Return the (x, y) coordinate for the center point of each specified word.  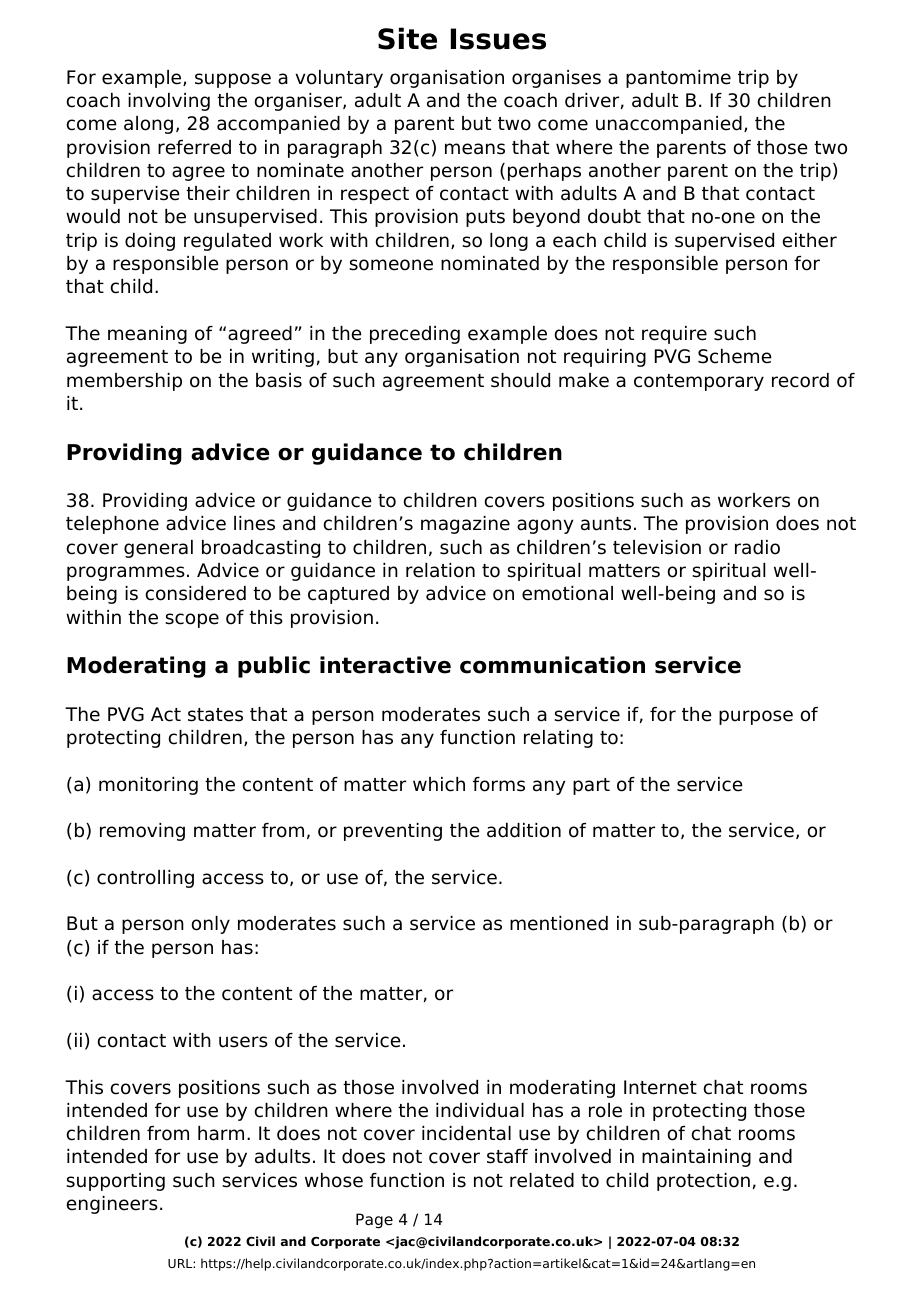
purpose (756, 717)
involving (169, 102)
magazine (465, 525)
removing (142, 832)
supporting (115, 1182)
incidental (466, 1133)
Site (407, 38)
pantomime (678, 79)
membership (124, 382)
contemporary (699, 382)
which (439, 784)
